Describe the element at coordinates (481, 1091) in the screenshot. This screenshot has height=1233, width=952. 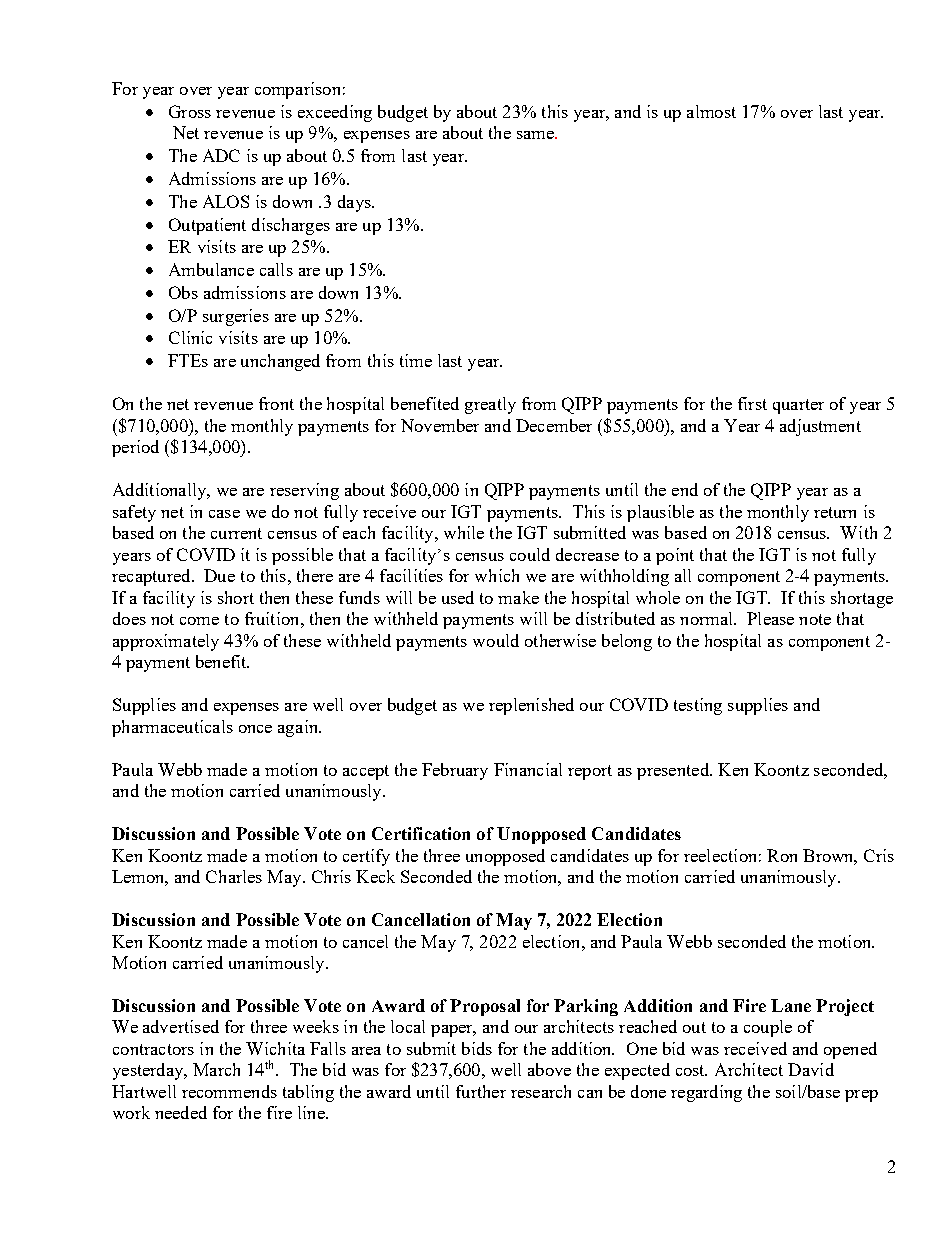
I see `further` at that location.
